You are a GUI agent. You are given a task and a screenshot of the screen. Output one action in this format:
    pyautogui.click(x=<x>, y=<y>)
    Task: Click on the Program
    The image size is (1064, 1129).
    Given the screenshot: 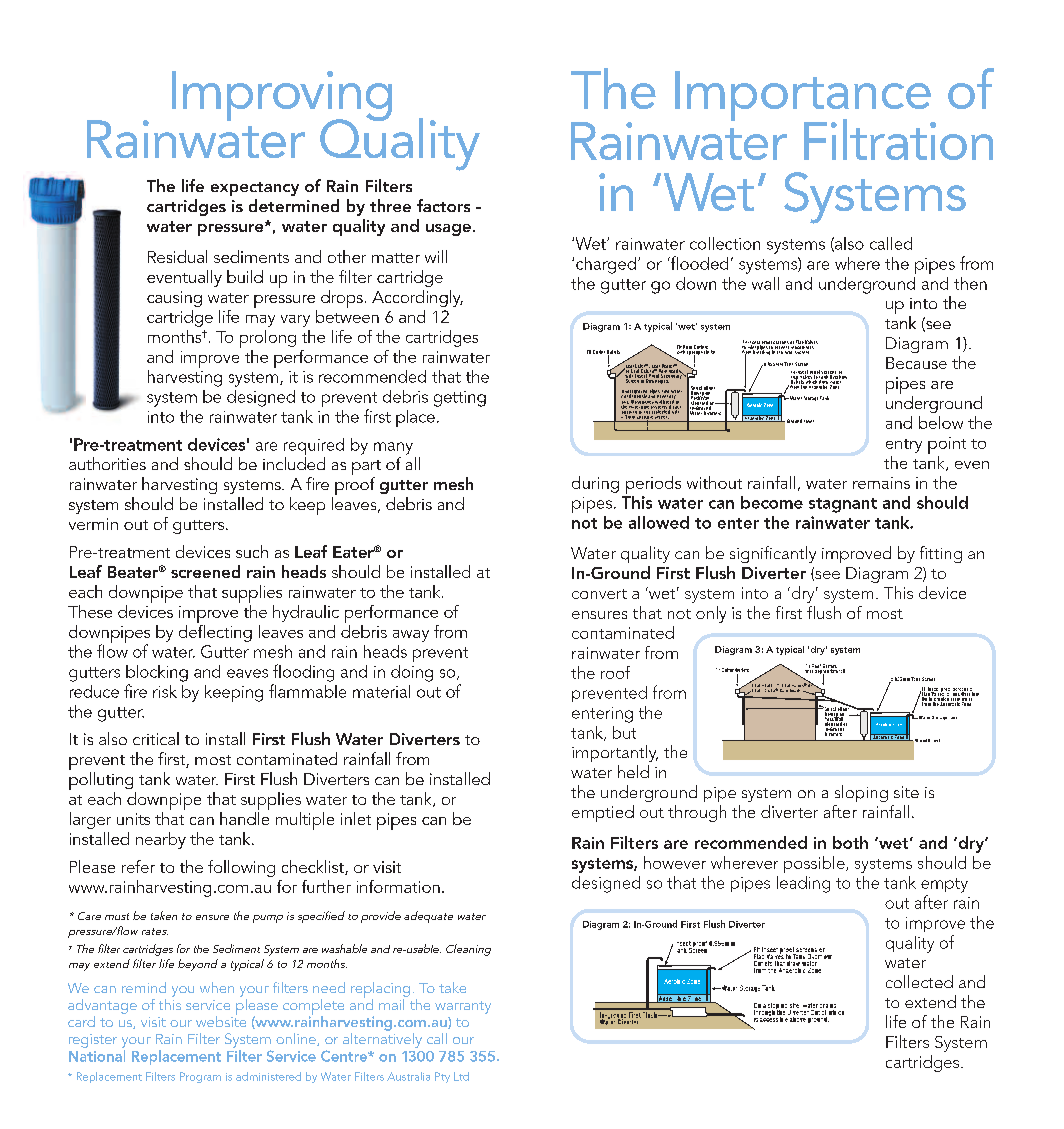 What is the action you would take?
    pyautogui.click(x=200, y=1077)
